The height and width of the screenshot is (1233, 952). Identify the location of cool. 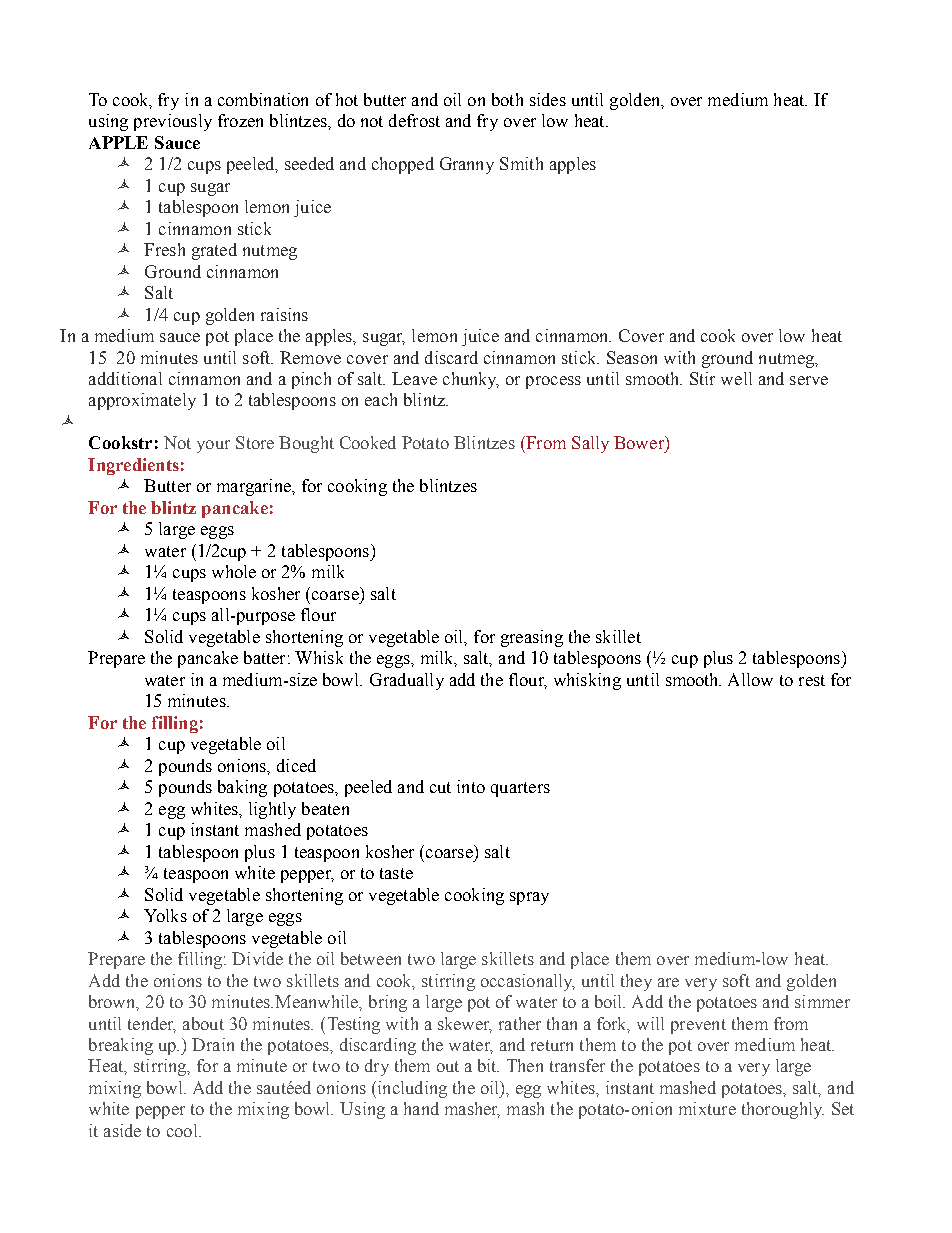
(183, 1130).
